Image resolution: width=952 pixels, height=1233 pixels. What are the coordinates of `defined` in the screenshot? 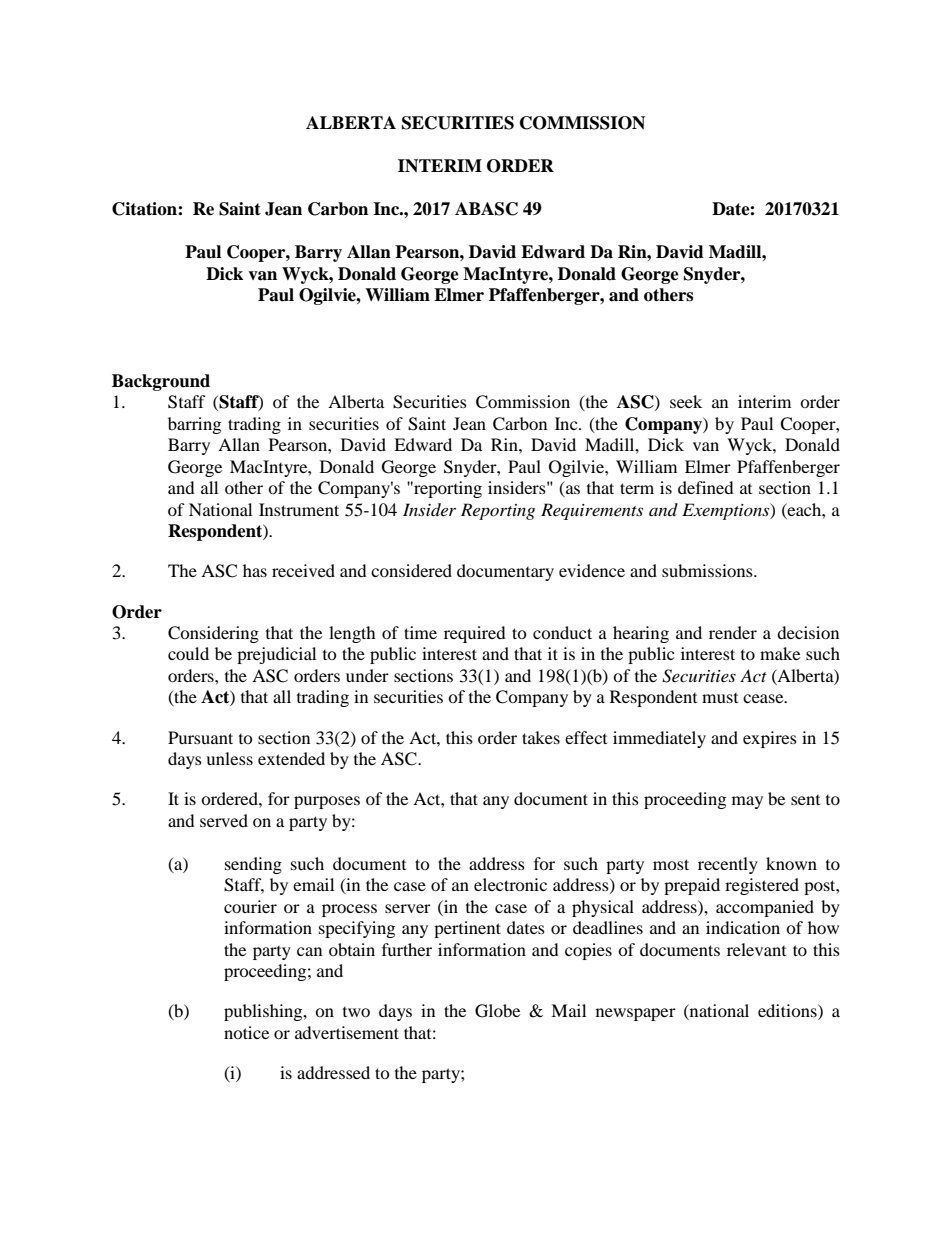 It's located at (706, 487).
